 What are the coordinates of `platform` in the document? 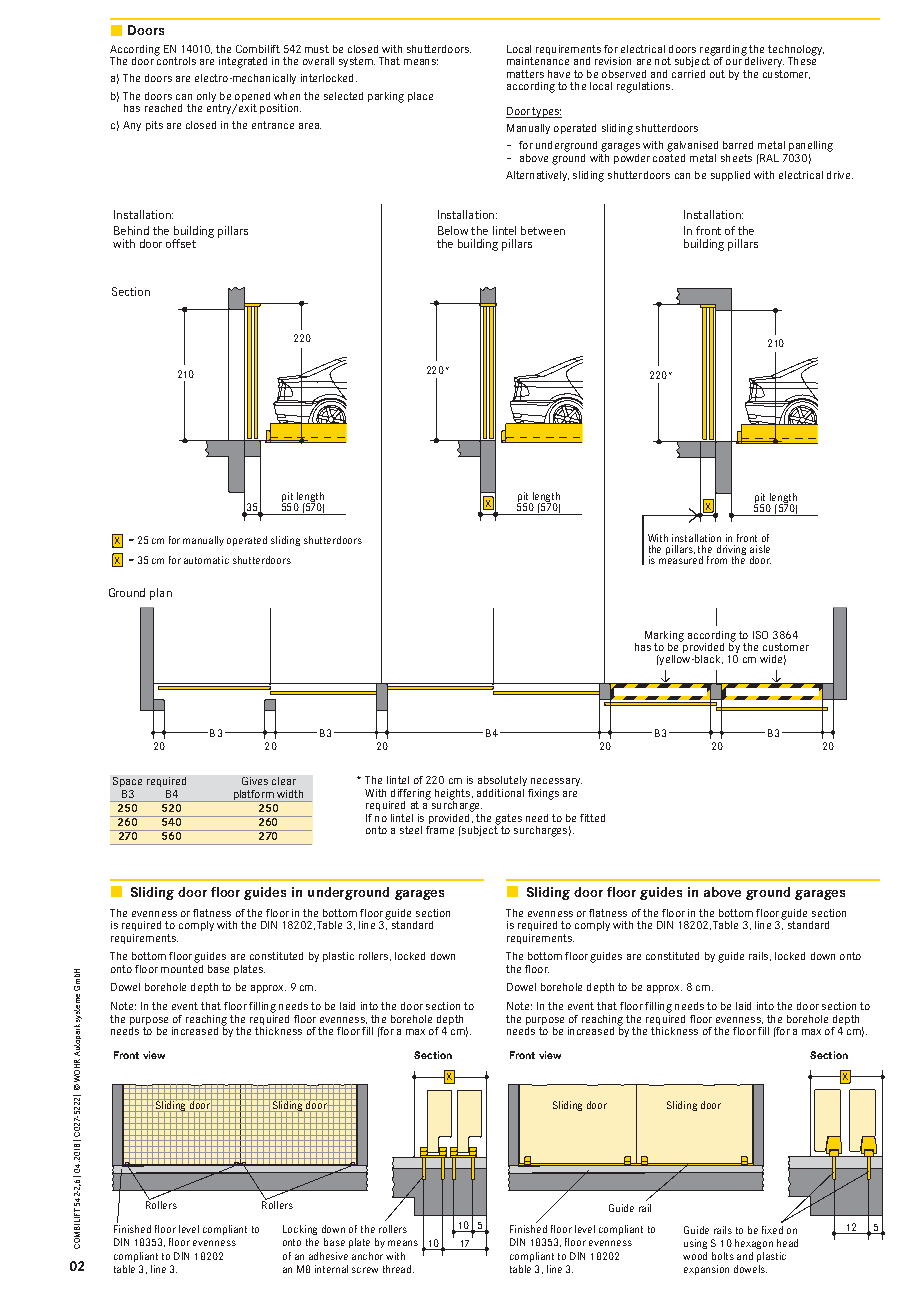 It's located at (253, 796).
